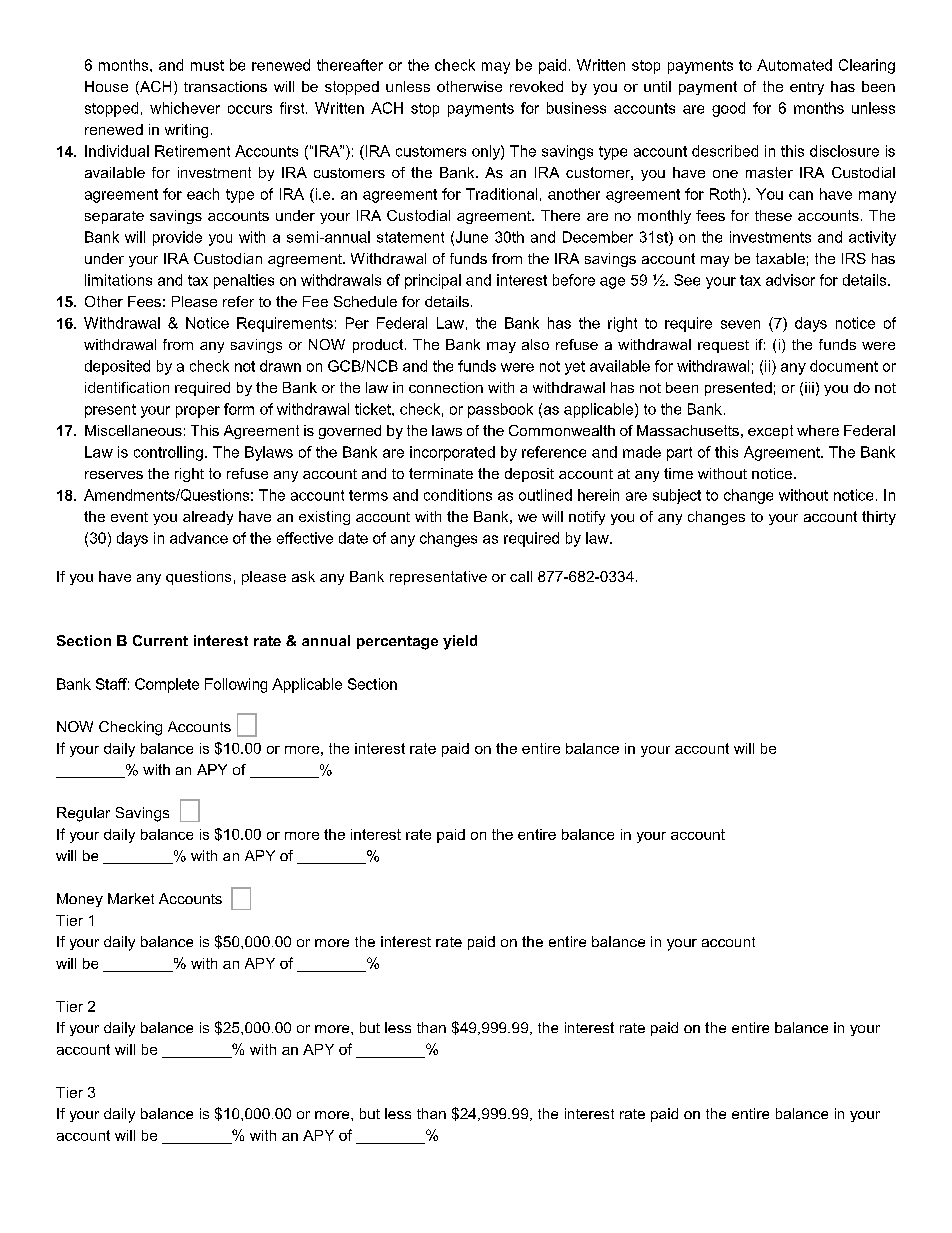 This page has width=952, height=1233. Describe the element at coordinates (460, 642) in the page. I see `yield` at that location.
